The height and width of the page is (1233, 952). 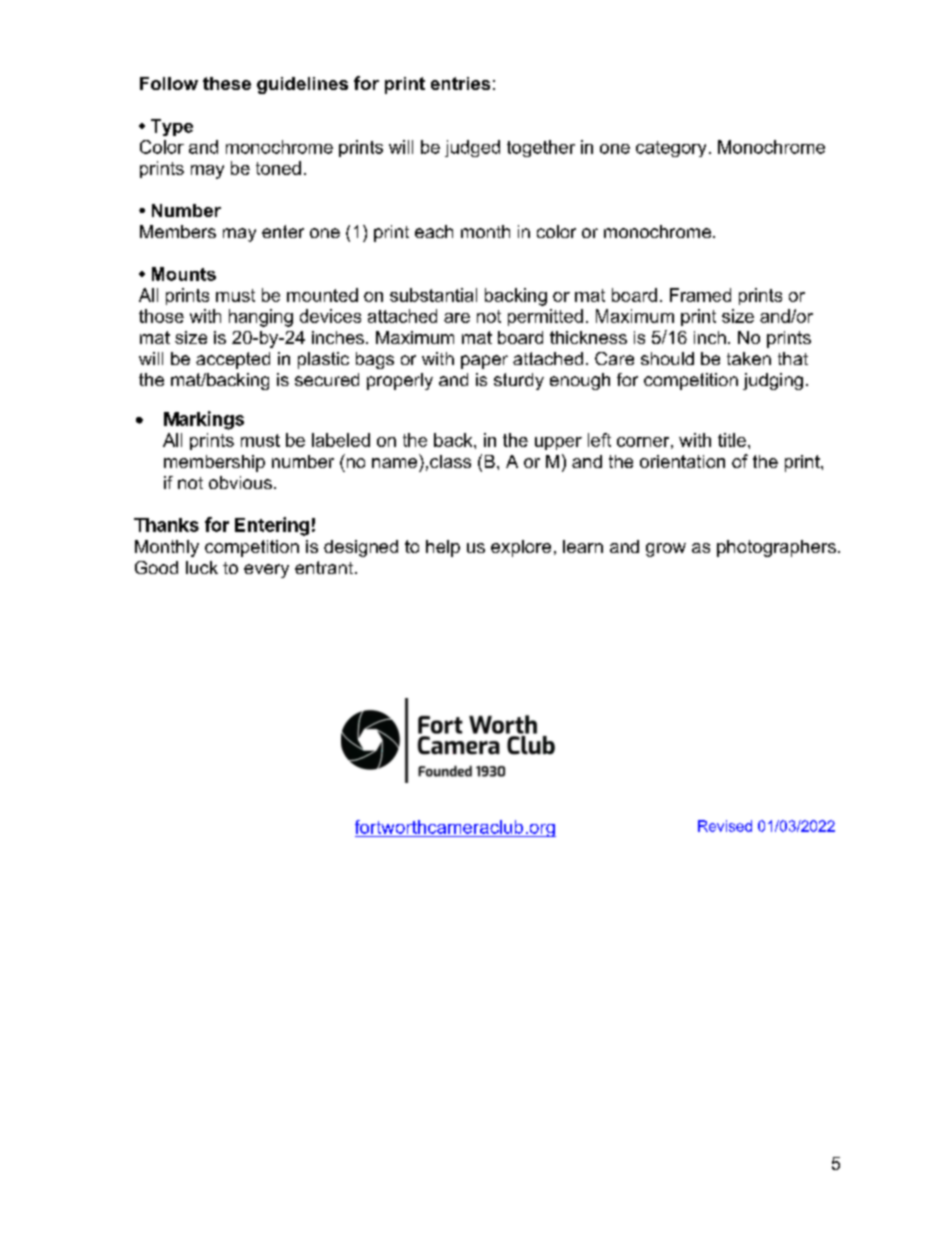 What do you see at coordinates (484, 362) in the page?
I see `paper` at bounding box center [484, 362].
